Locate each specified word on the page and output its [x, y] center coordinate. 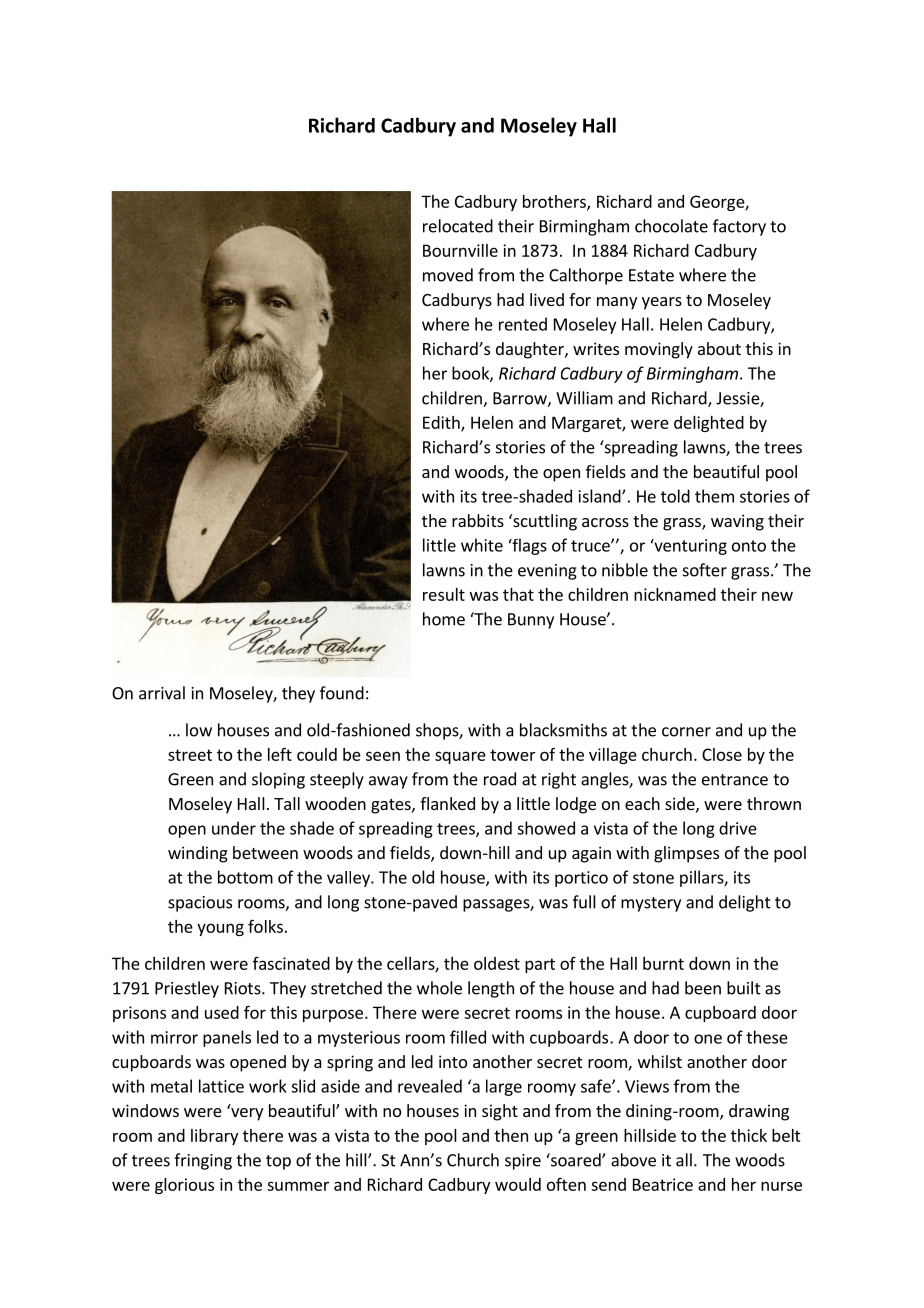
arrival [162, 693]
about [719, 348]
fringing [203, 1161]
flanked [447, 803]
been [703, 988]
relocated [458, 226]
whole [439, 988]
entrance [735, 780]
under [234, 828]
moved [448, 275]
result [444, 594]
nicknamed [675, 594]
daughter [531, 350]
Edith [442, 423]
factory [739, 227]
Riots [244, 988]
